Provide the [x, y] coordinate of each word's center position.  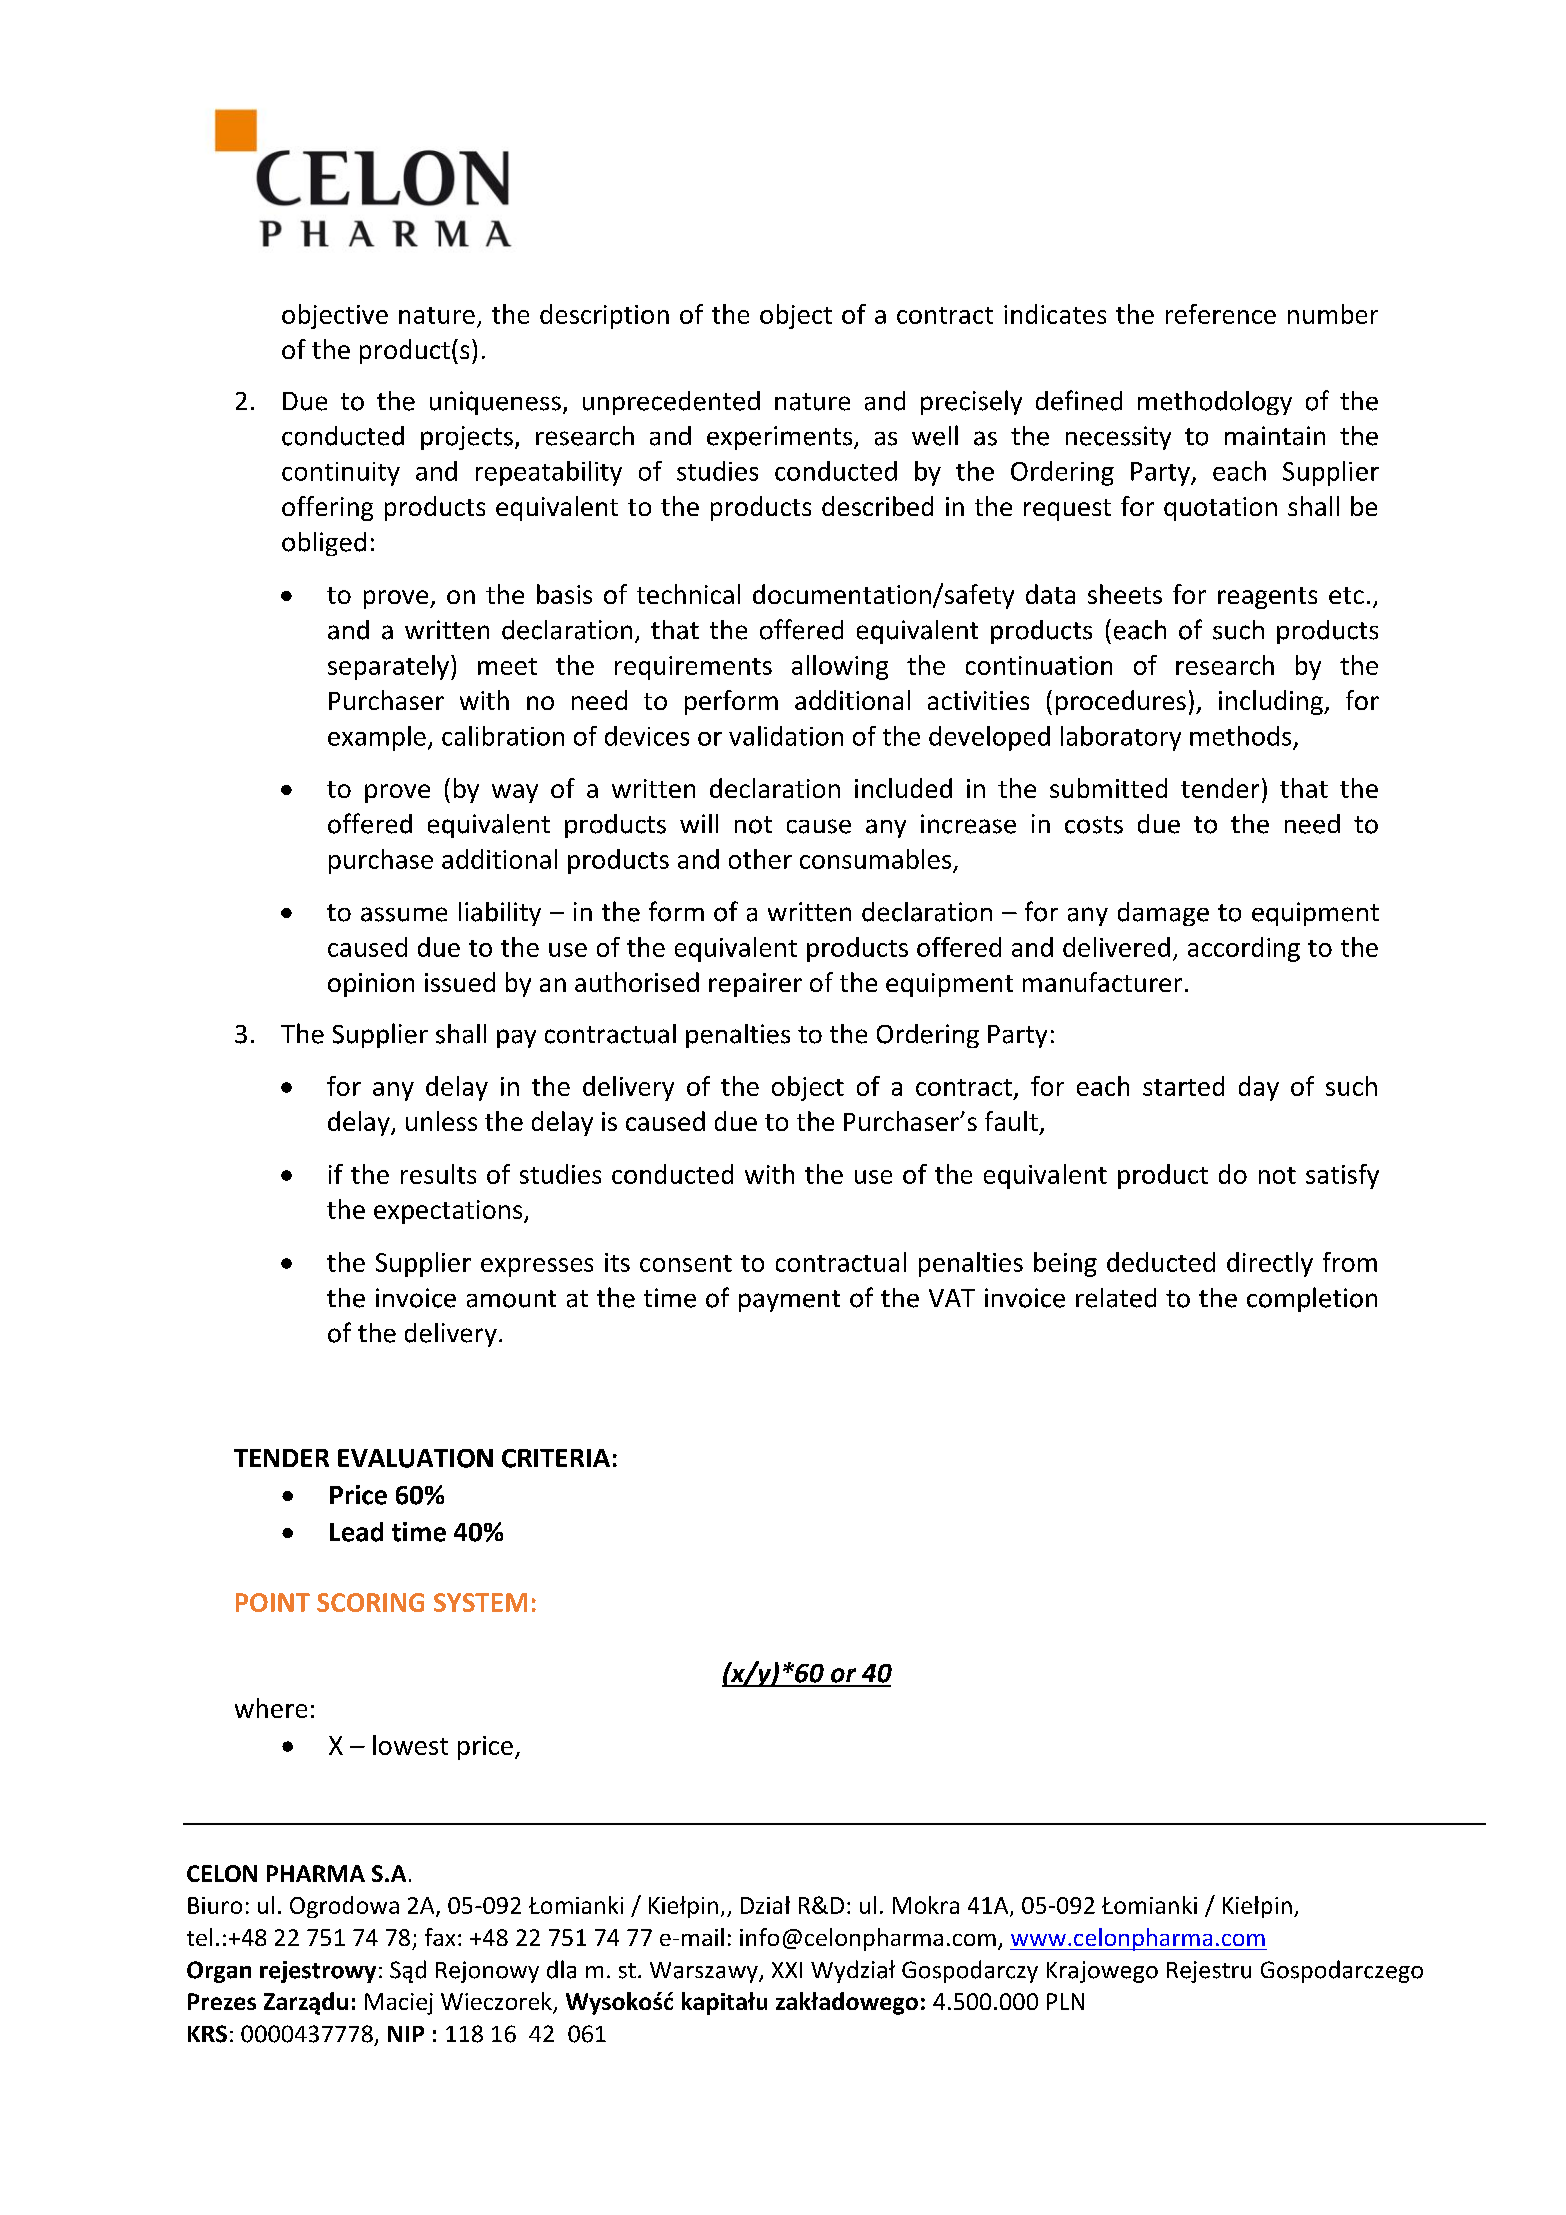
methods [1240, 736]
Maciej [399, 2004]
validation [786, 736]
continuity [341, 474]
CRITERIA [556, 1458]
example [377, 738]
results [438, 1174]
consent [686, 1263]
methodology [1215, 403]
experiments [781, 438]
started [1183, 1086]
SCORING [370, 1602]
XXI [787, 1970]
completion [1312, 1299]
